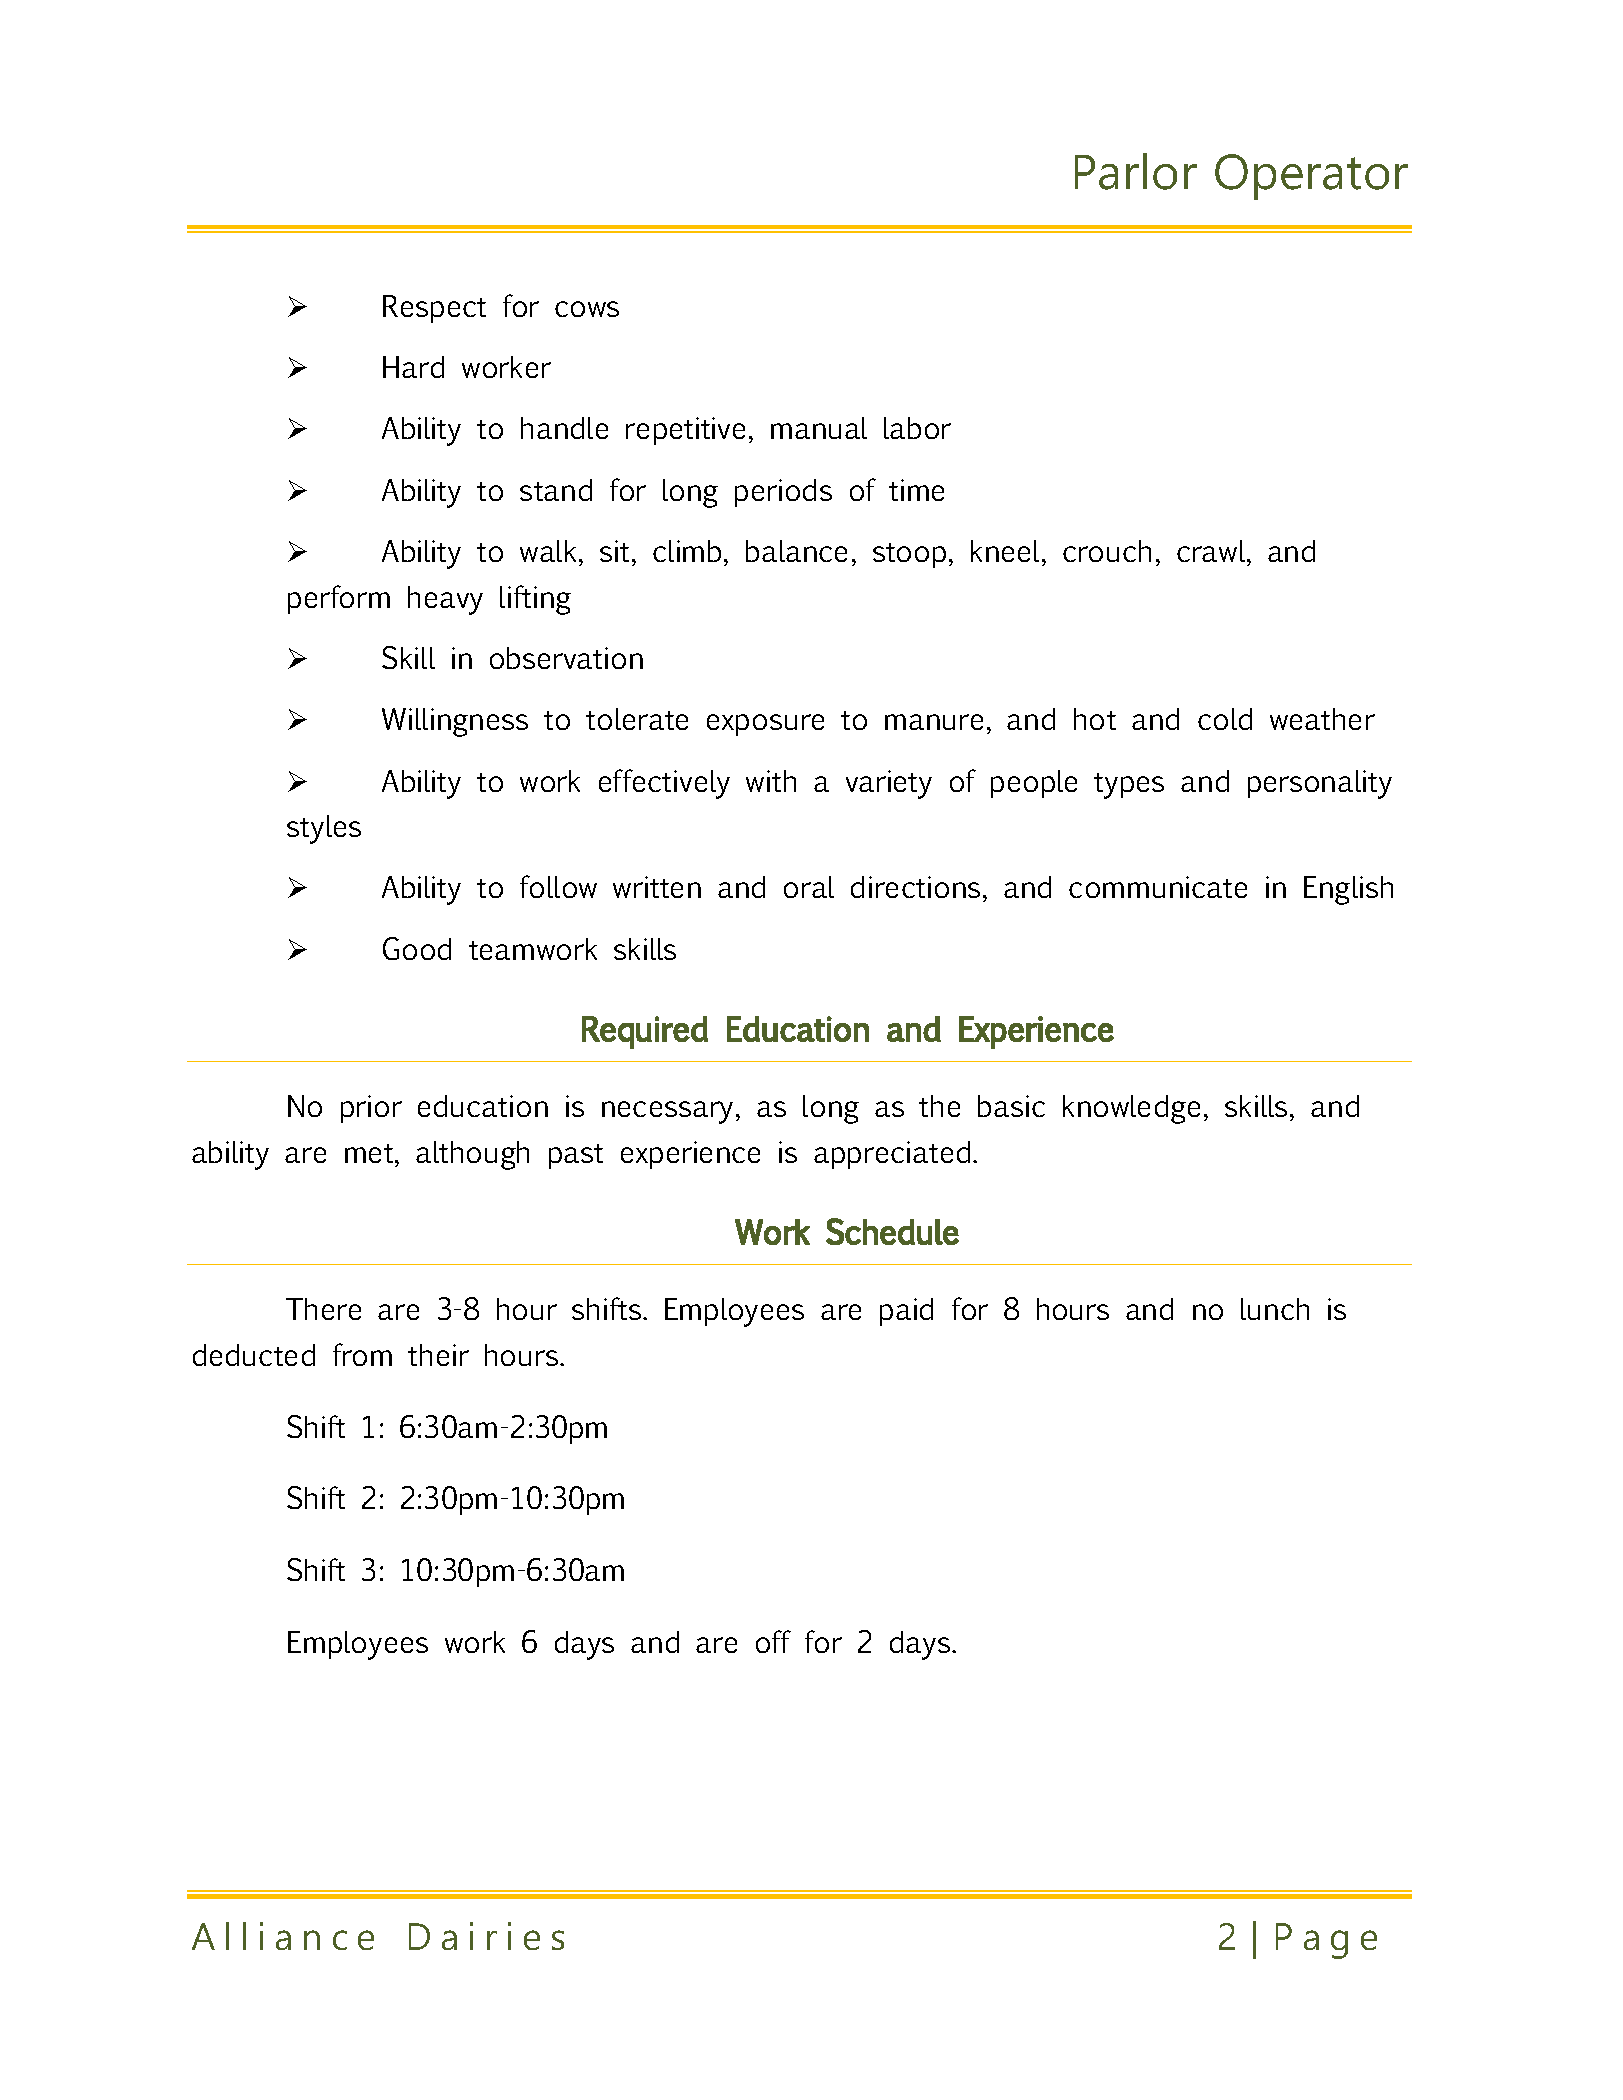 Image resolution: width=1623 pixels, height=2100 pixels. What do you see at coordinates (362, 1354) in the document?
I see `from` at bounding box center [362, 1354].
